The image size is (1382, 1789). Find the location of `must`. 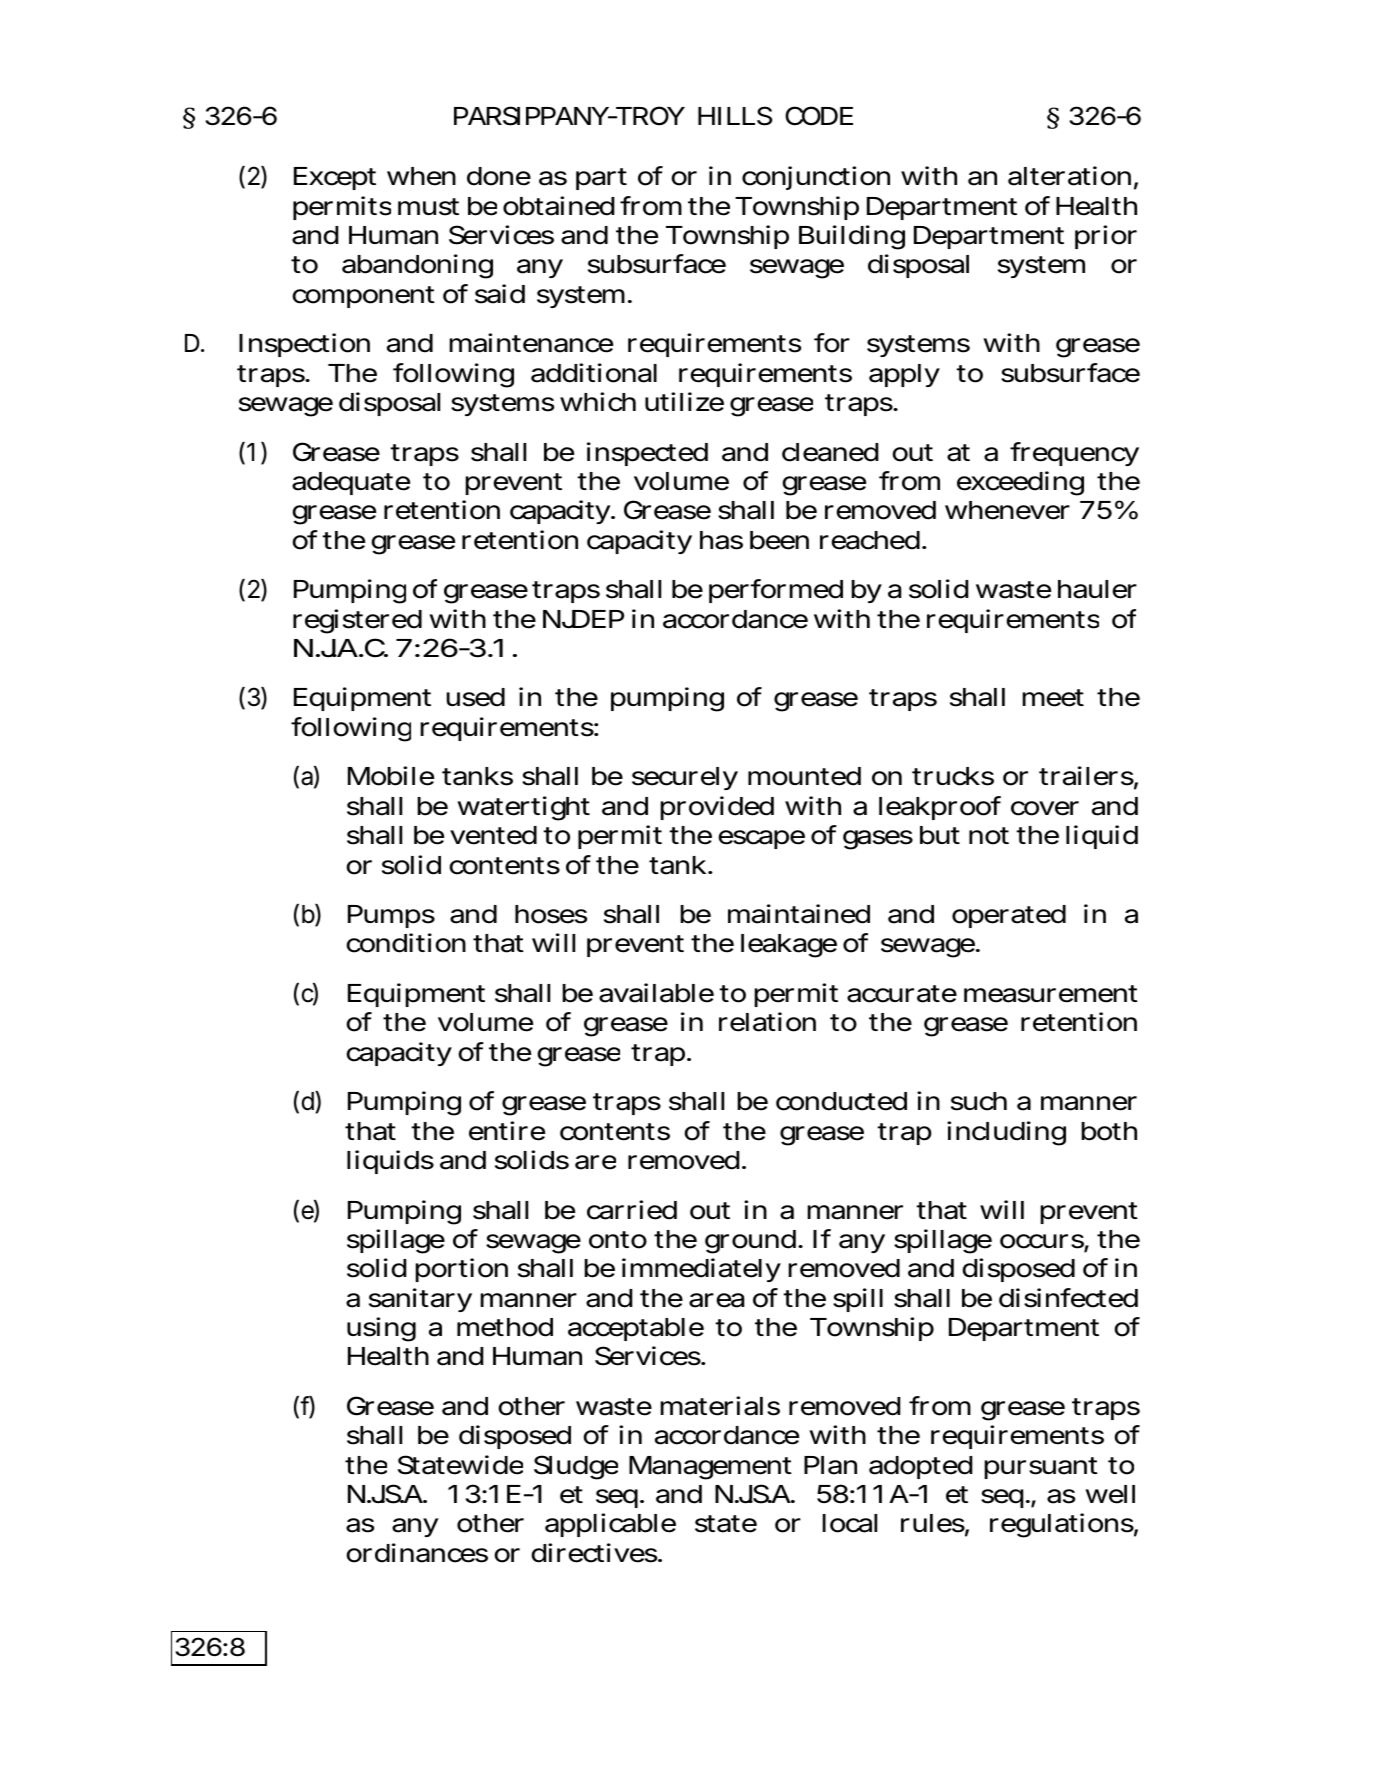

must is located at coordinates (428, 207).
